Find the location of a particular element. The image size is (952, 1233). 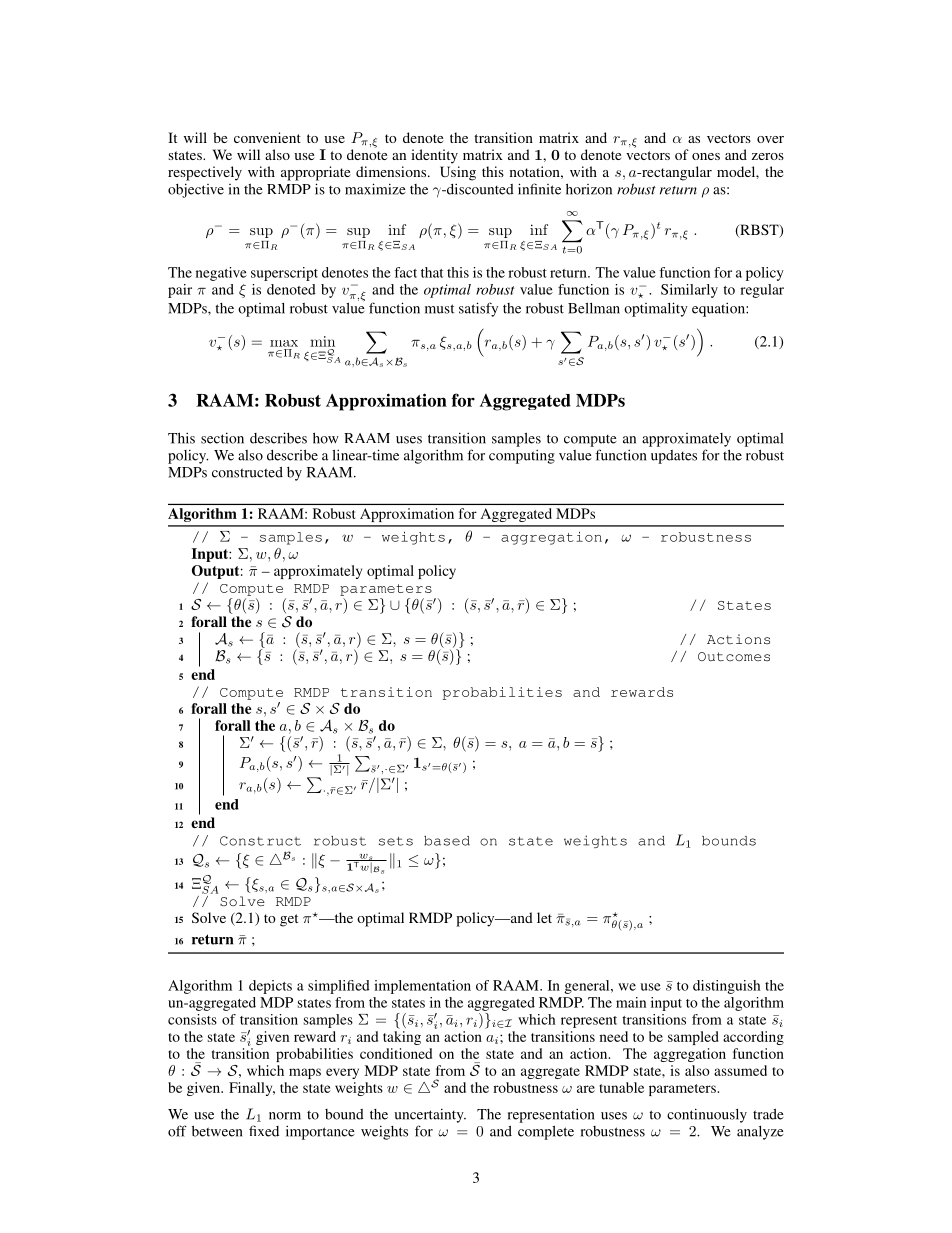

sets is located at coordinates (396, 841).
